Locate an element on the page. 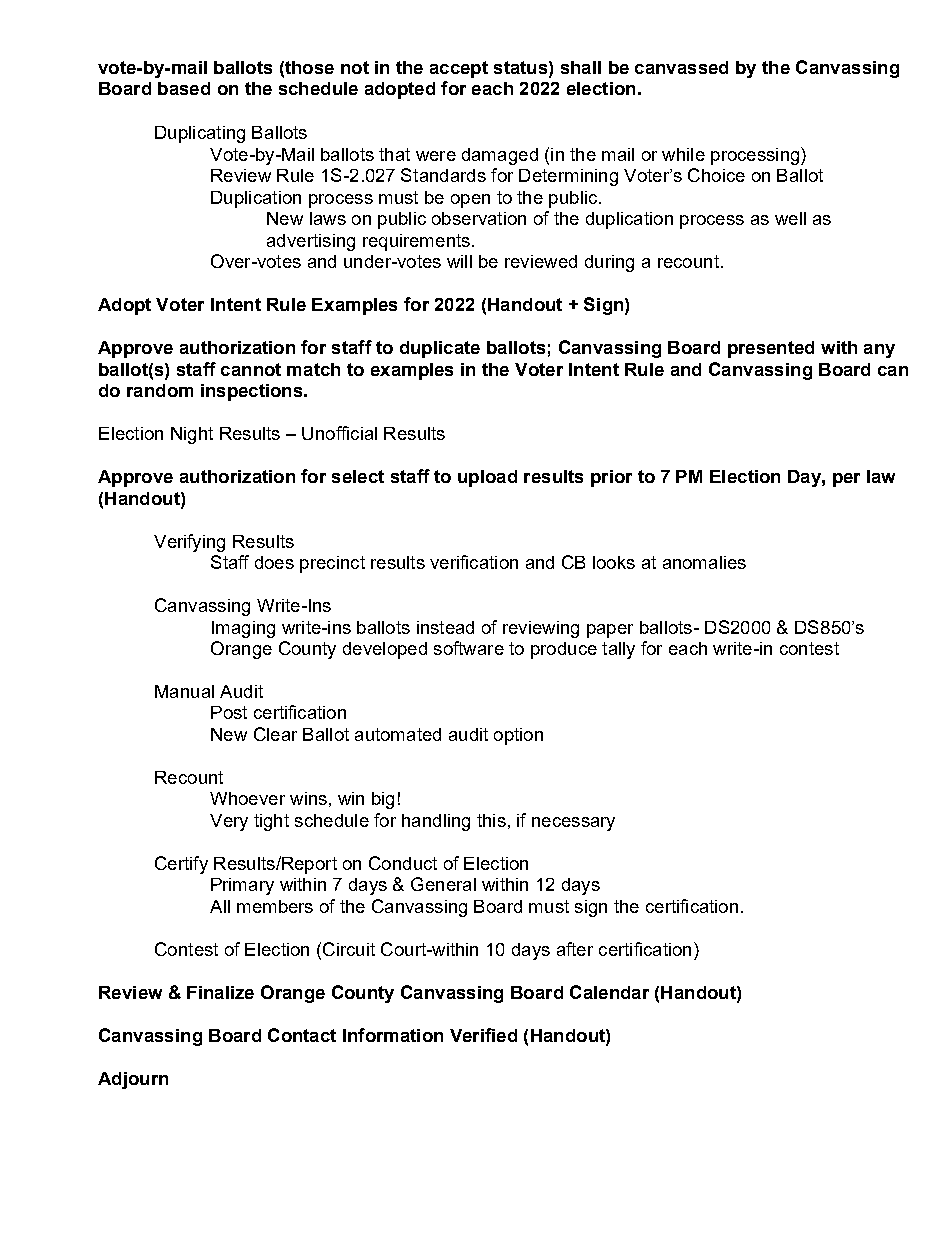 This document has height=1233, width=952. verification is located at coordinates (474, 562).
